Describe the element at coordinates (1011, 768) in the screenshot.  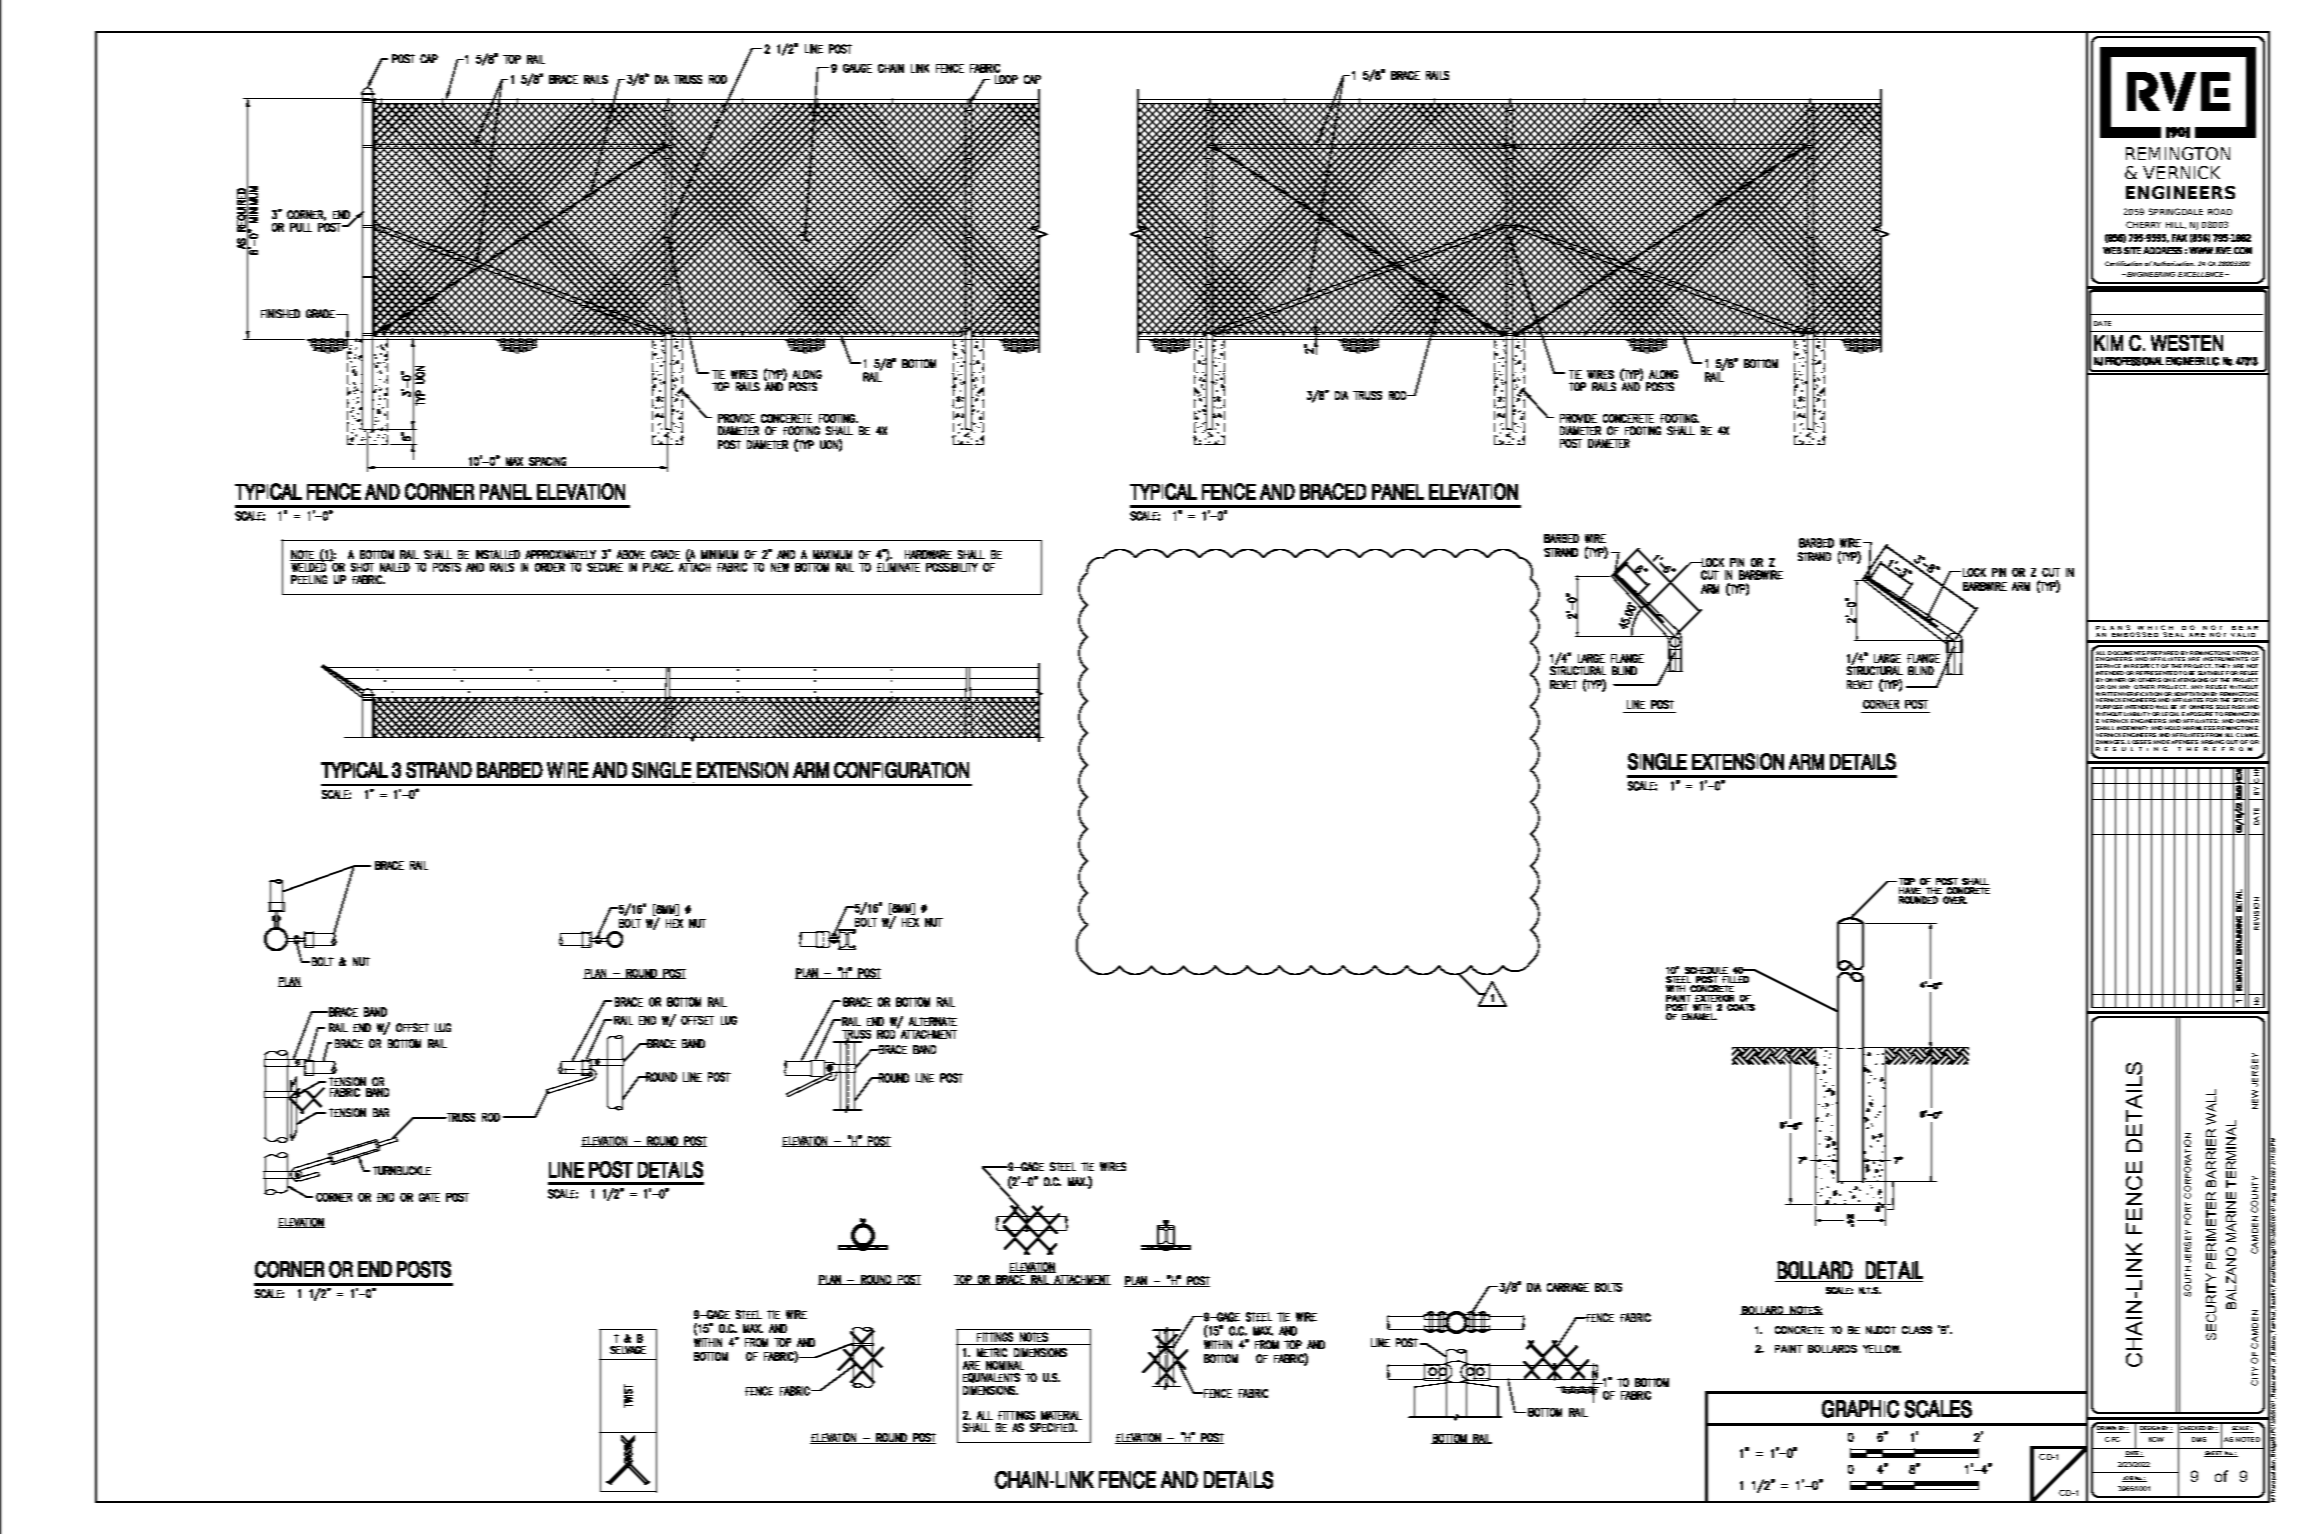
I see `CONFIGURATION` at that location.
